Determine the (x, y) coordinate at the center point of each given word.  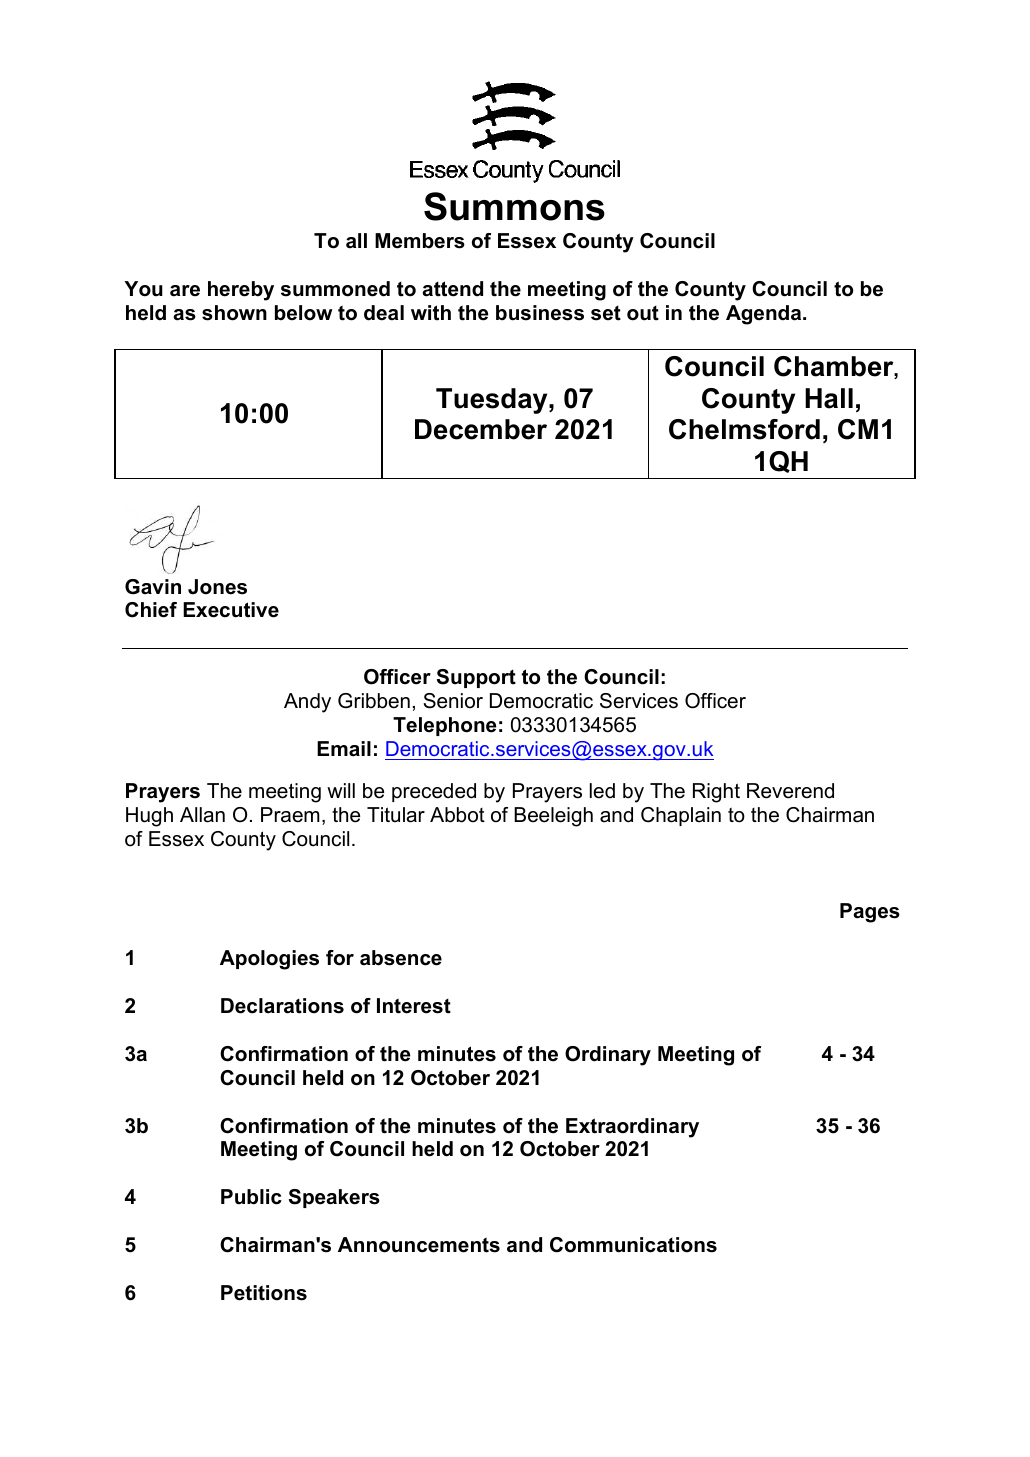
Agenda (765, 315)
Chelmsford (744, 429)
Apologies (269, 960)
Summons (514, 206)
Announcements (419, 1245)
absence (401, 958)
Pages (870, 913)
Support (476, 678)
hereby (241, 291)
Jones (217, 587)
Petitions (264, 1293)
